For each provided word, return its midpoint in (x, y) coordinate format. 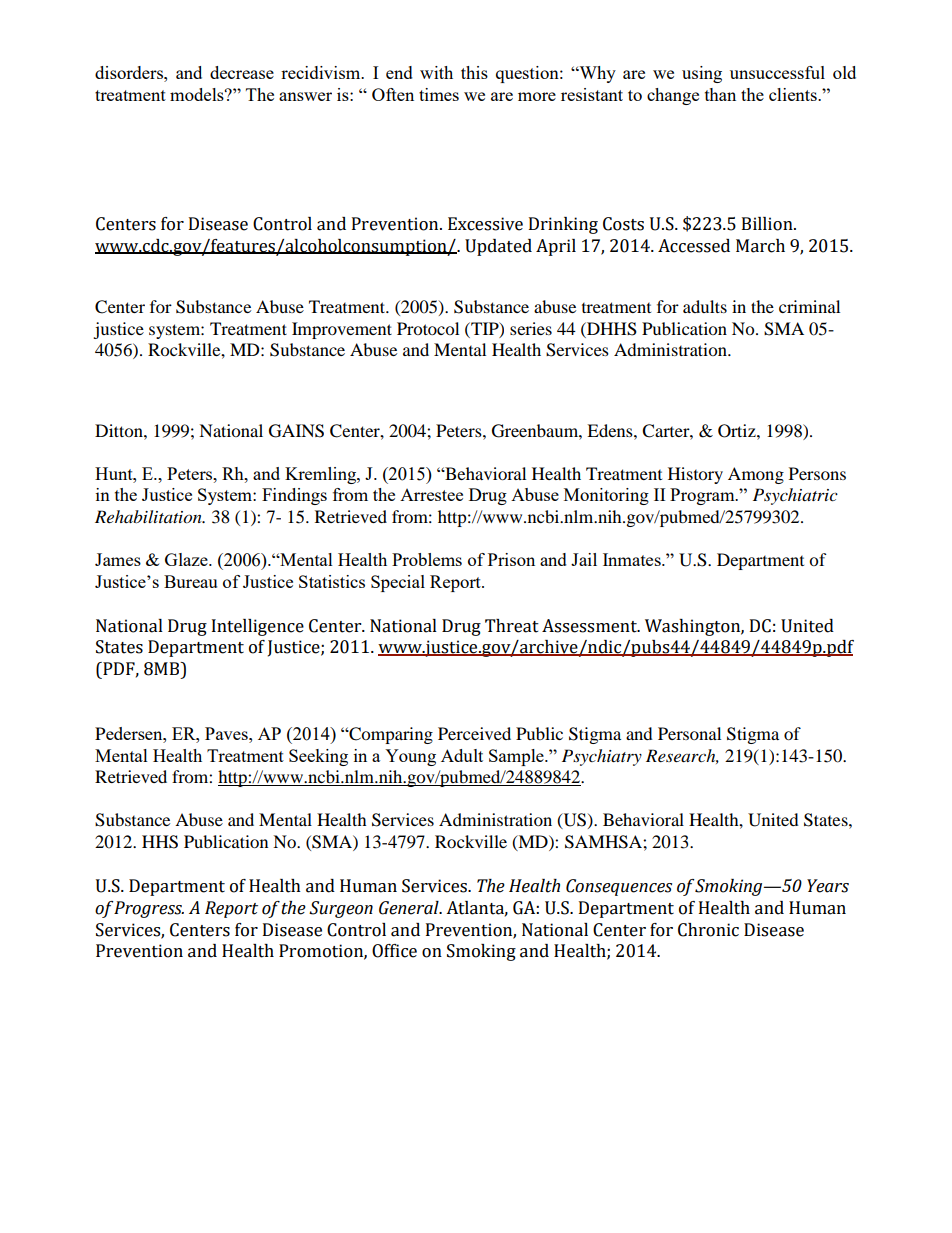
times (439, 94)
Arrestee (431, 495)
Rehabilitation (149, 517)
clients (794, 94)
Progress (148, 909)
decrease (242, 72)
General (410, 908)
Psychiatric (795, 496)
